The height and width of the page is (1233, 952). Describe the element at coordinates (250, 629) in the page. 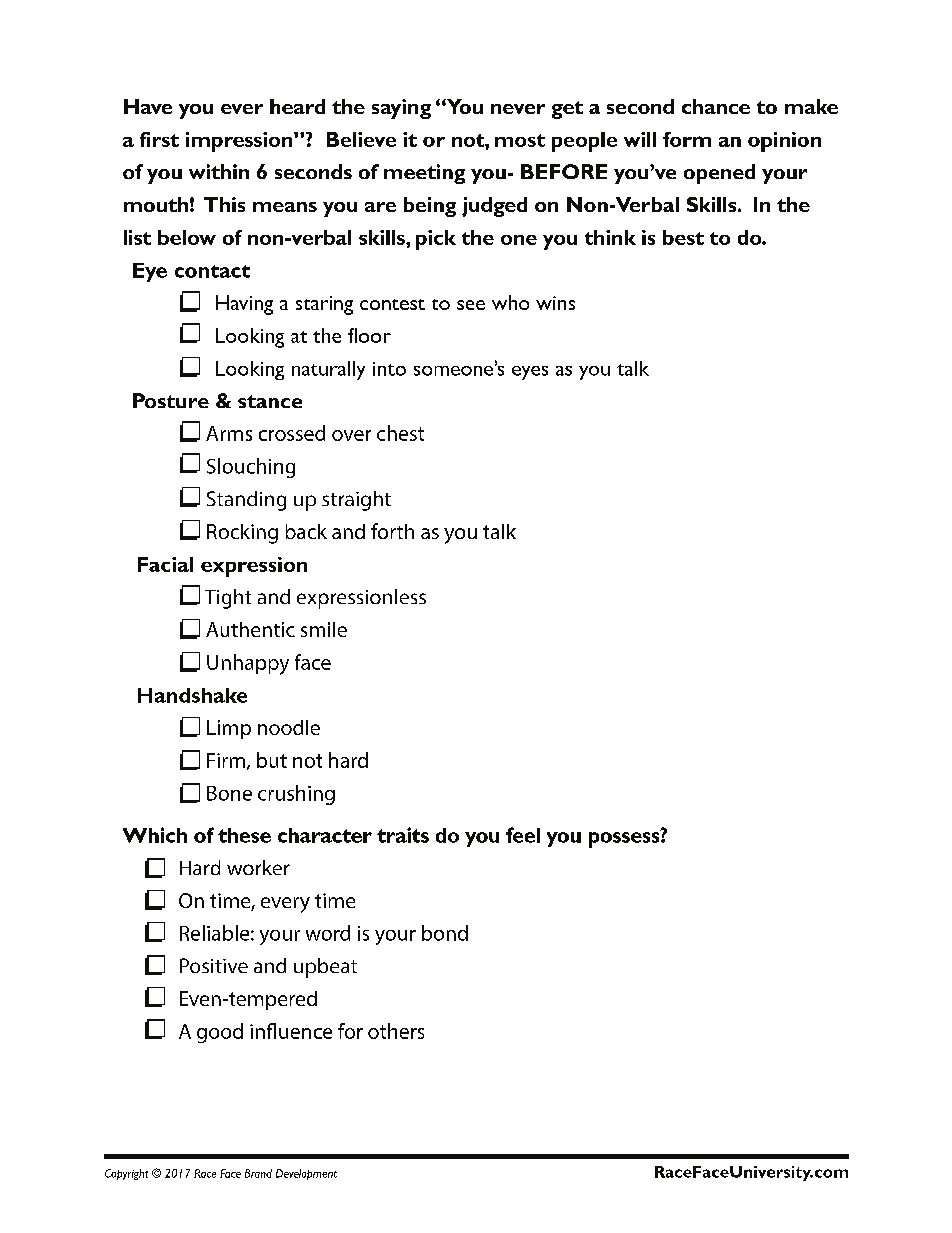

I see `Authentic` at that location.
